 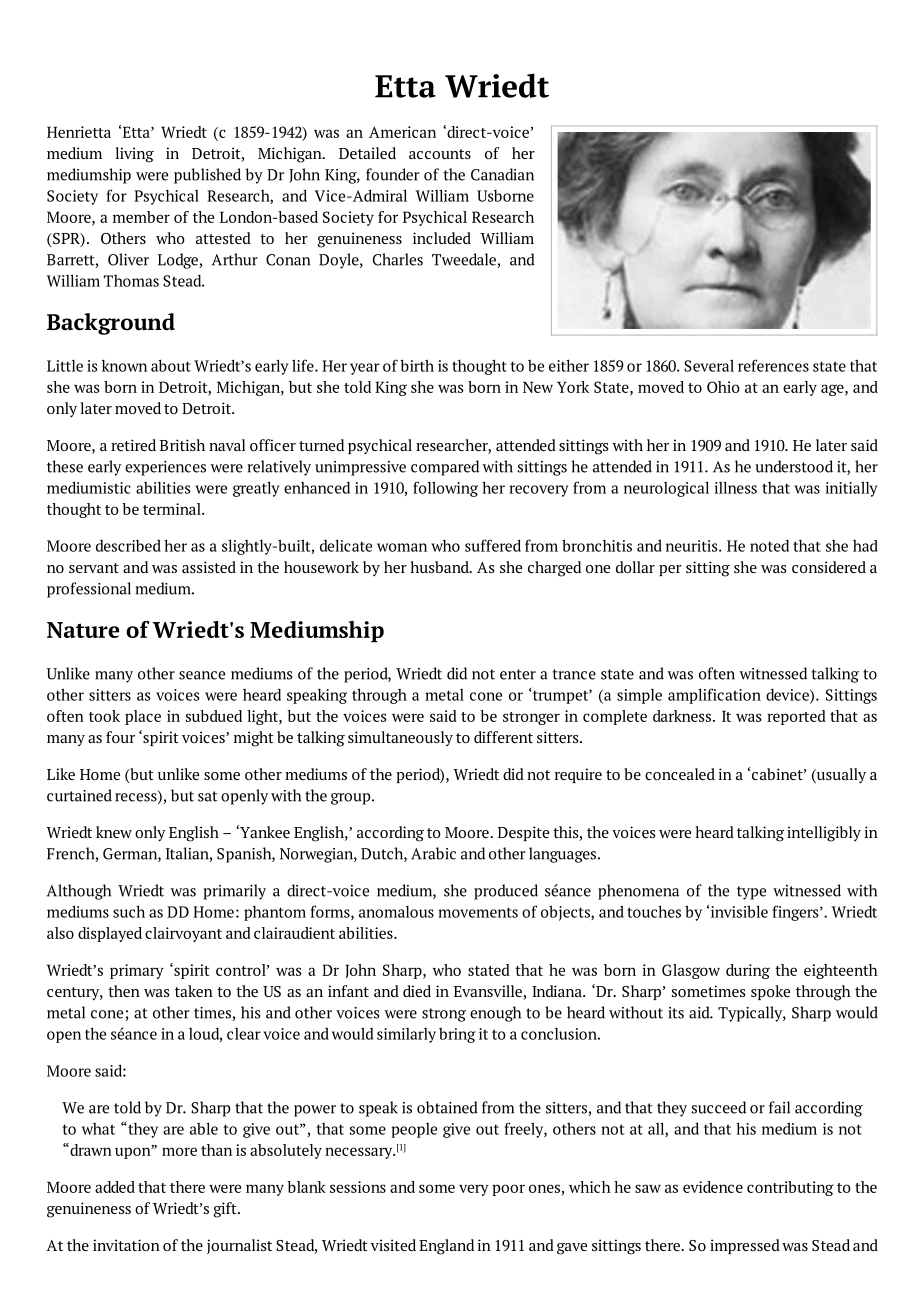 What do you see at coordinates (502, 174) in the screenshot?
I see `Canadian` at bounding box center [502, 174].
